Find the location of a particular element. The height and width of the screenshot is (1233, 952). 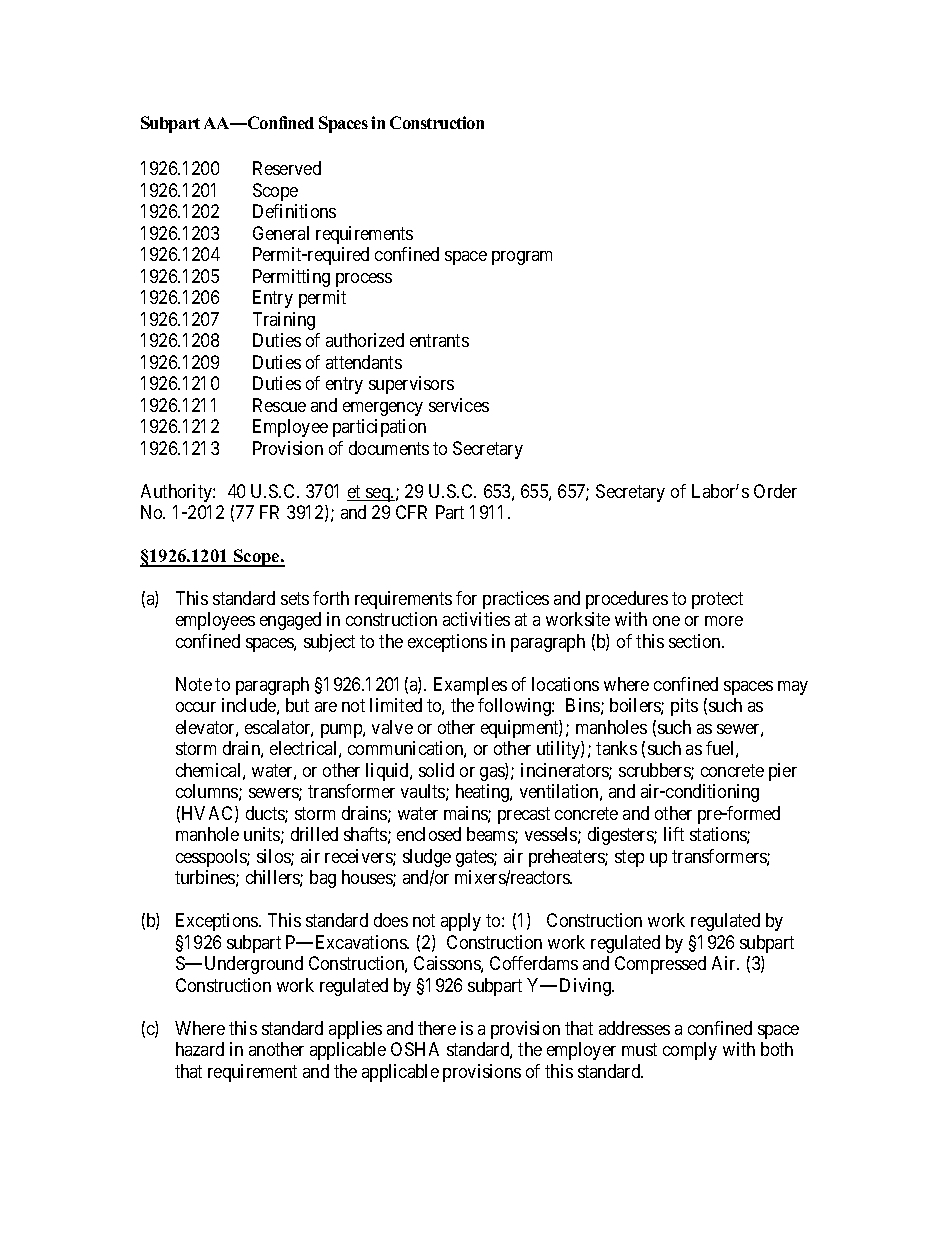

Definitions is located at coordinates (294, 211).
